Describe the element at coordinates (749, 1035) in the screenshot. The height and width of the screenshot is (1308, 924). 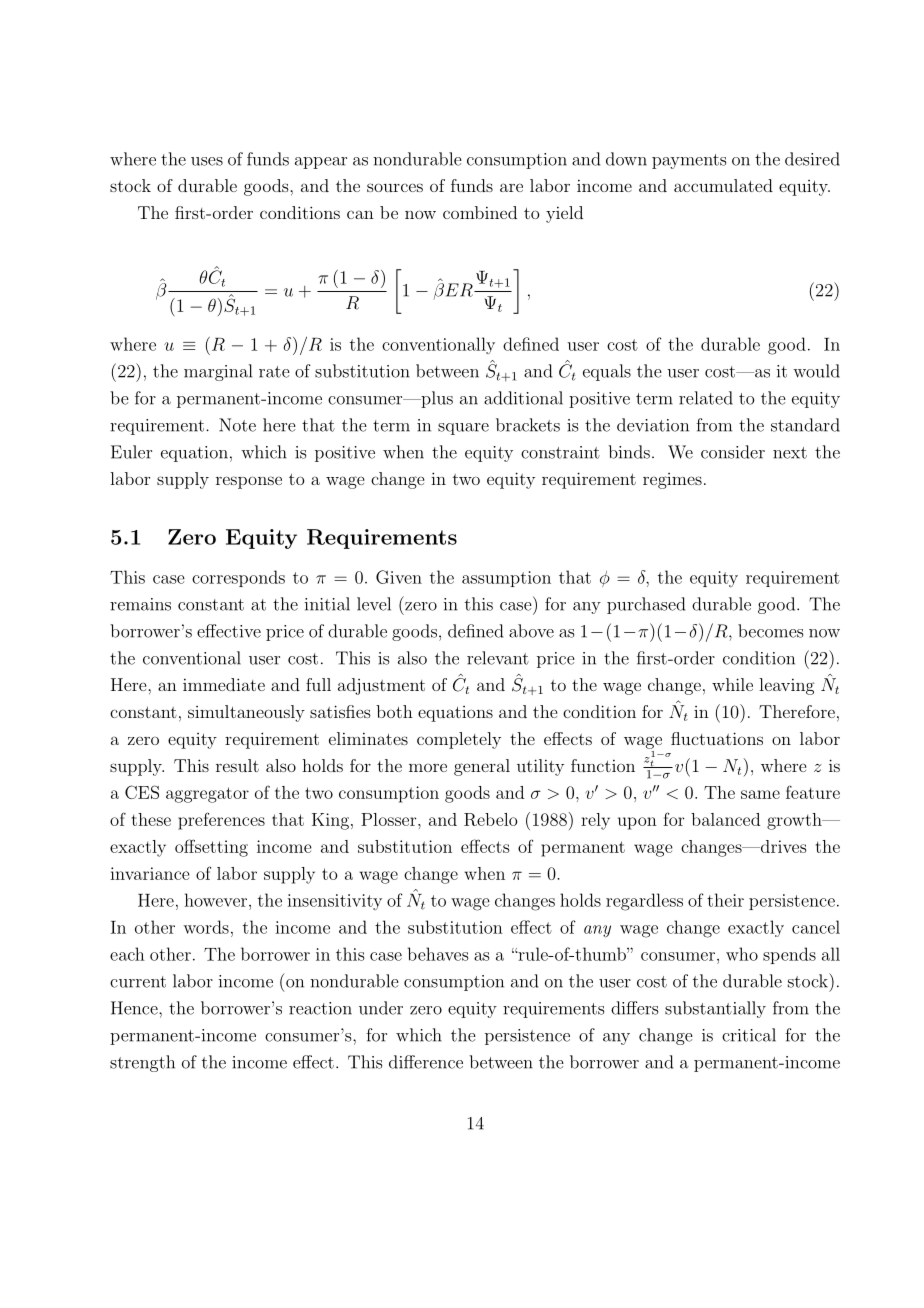
I see `critical` at that location.
